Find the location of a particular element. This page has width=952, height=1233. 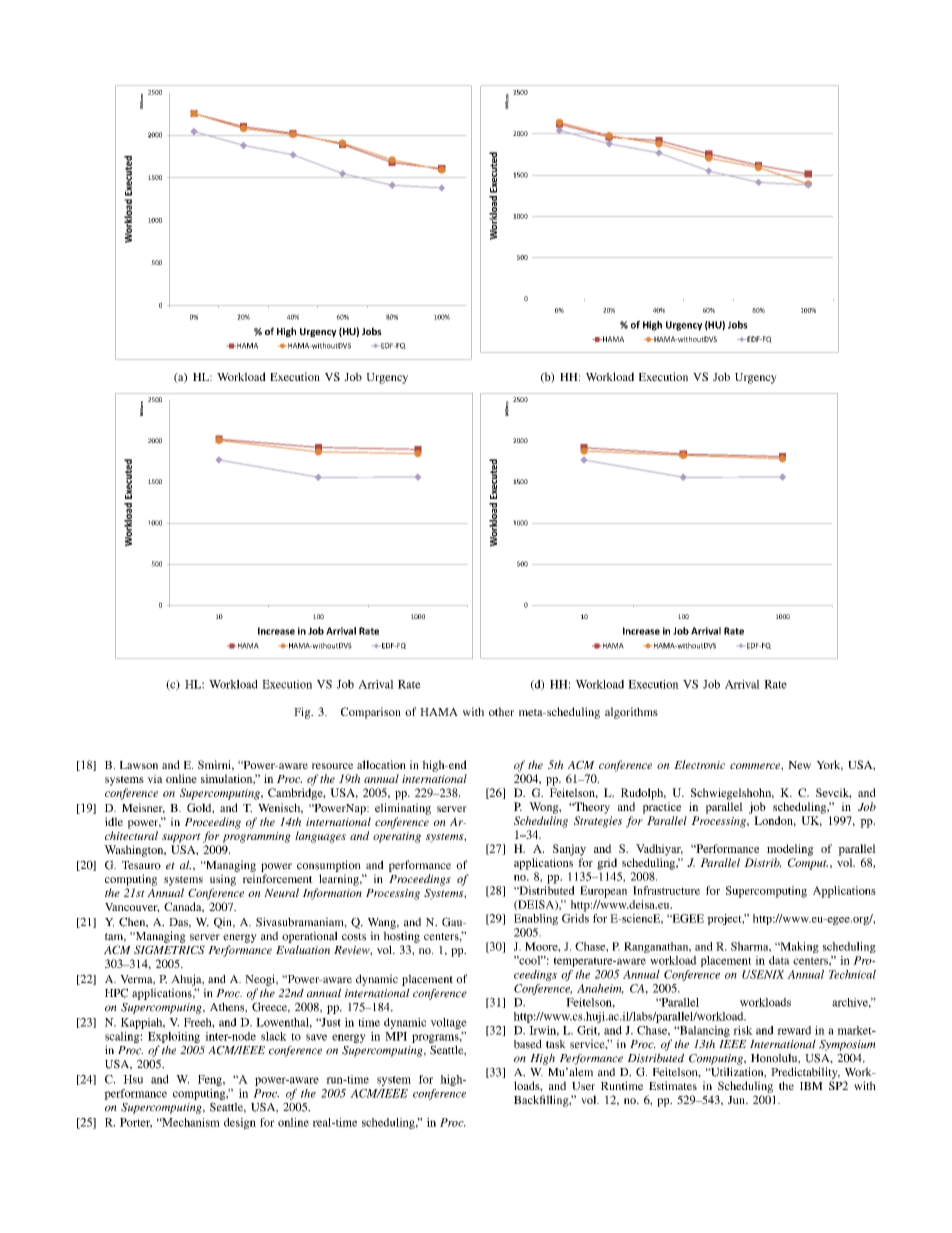

programming is located at coordinates (257, 837).
